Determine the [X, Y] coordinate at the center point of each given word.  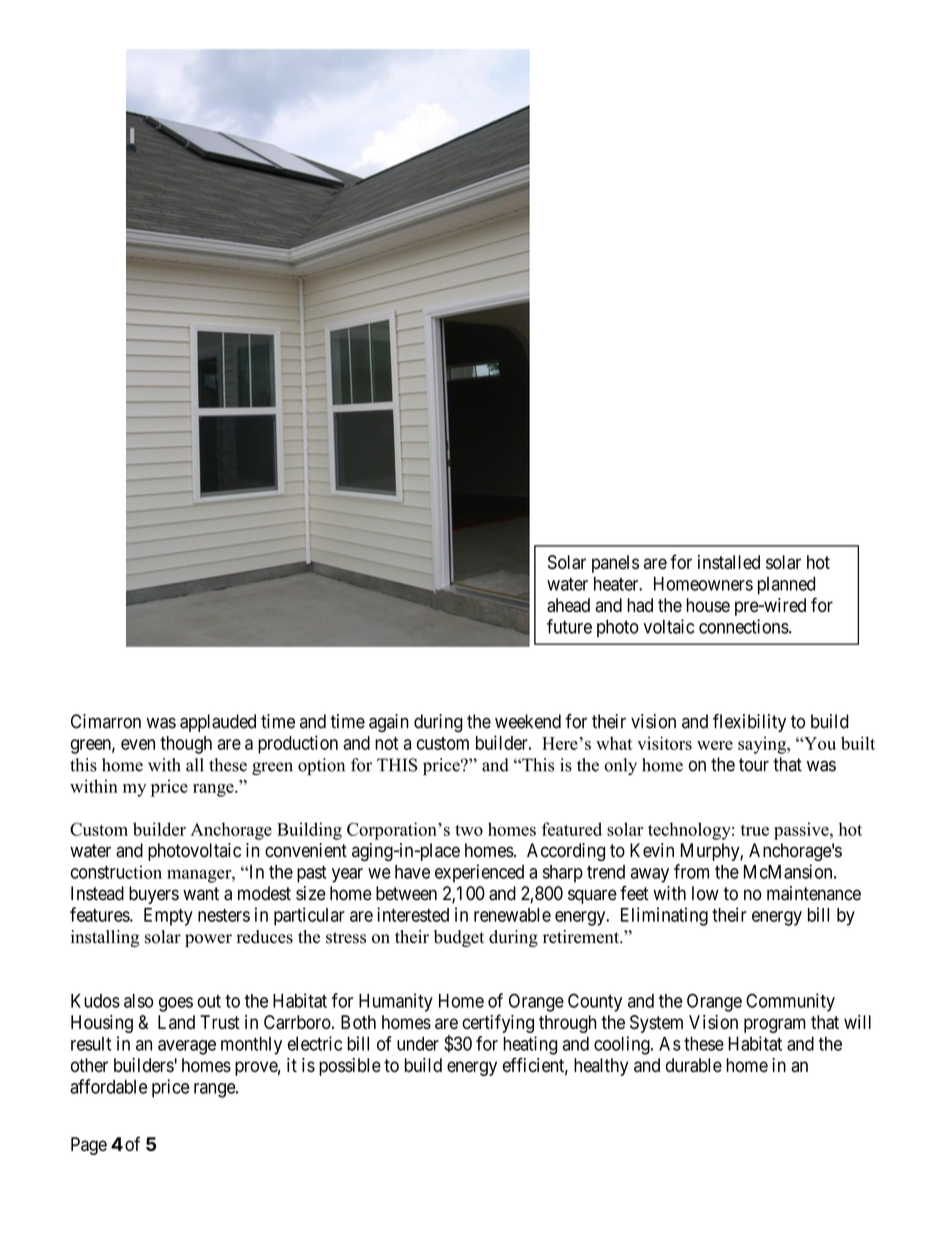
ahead [568, 605]
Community [790, 1002]
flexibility [749, 723]
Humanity [396, 1002]
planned [786, 586]
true [755, 830]
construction [116, 872]
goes [176, 1004]
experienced [479, 873]
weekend [528, 721]
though [186, 745]
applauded [218, 723]
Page [89, 1146]
